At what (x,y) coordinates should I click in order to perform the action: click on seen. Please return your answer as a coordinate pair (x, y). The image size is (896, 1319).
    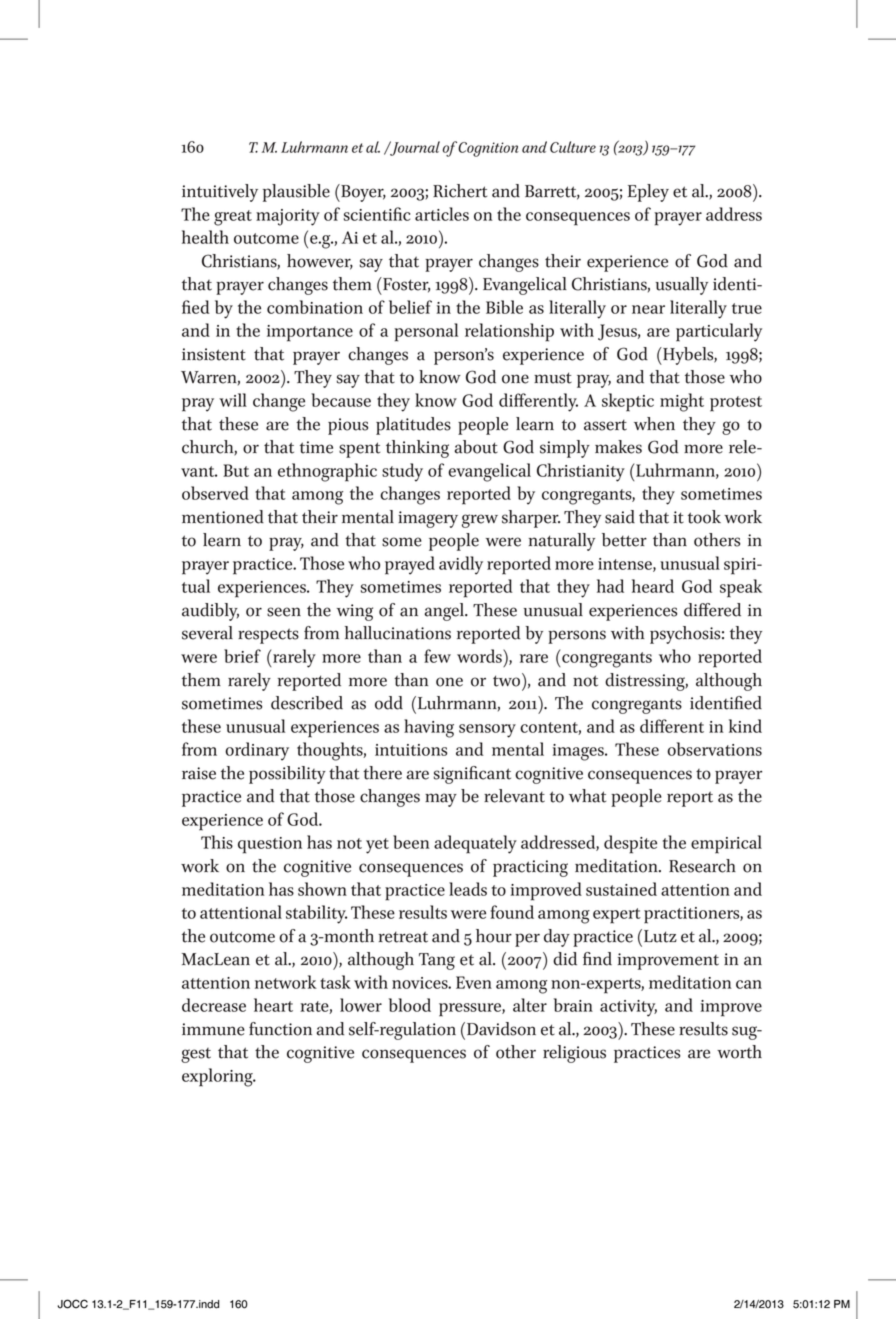
    Looking at the image, I should click on (284, 612).
